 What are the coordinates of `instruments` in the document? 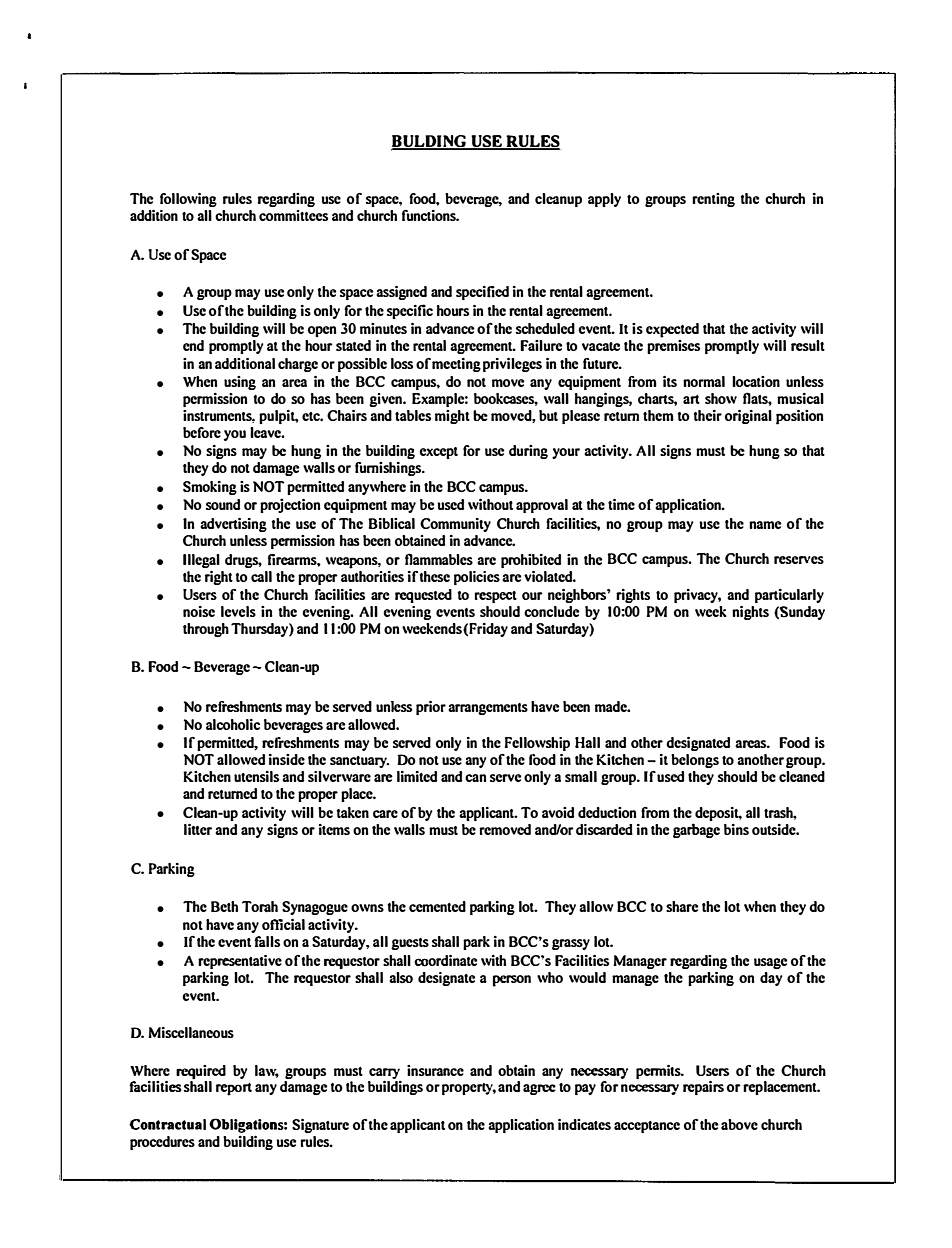 It's located at (219, 416).
